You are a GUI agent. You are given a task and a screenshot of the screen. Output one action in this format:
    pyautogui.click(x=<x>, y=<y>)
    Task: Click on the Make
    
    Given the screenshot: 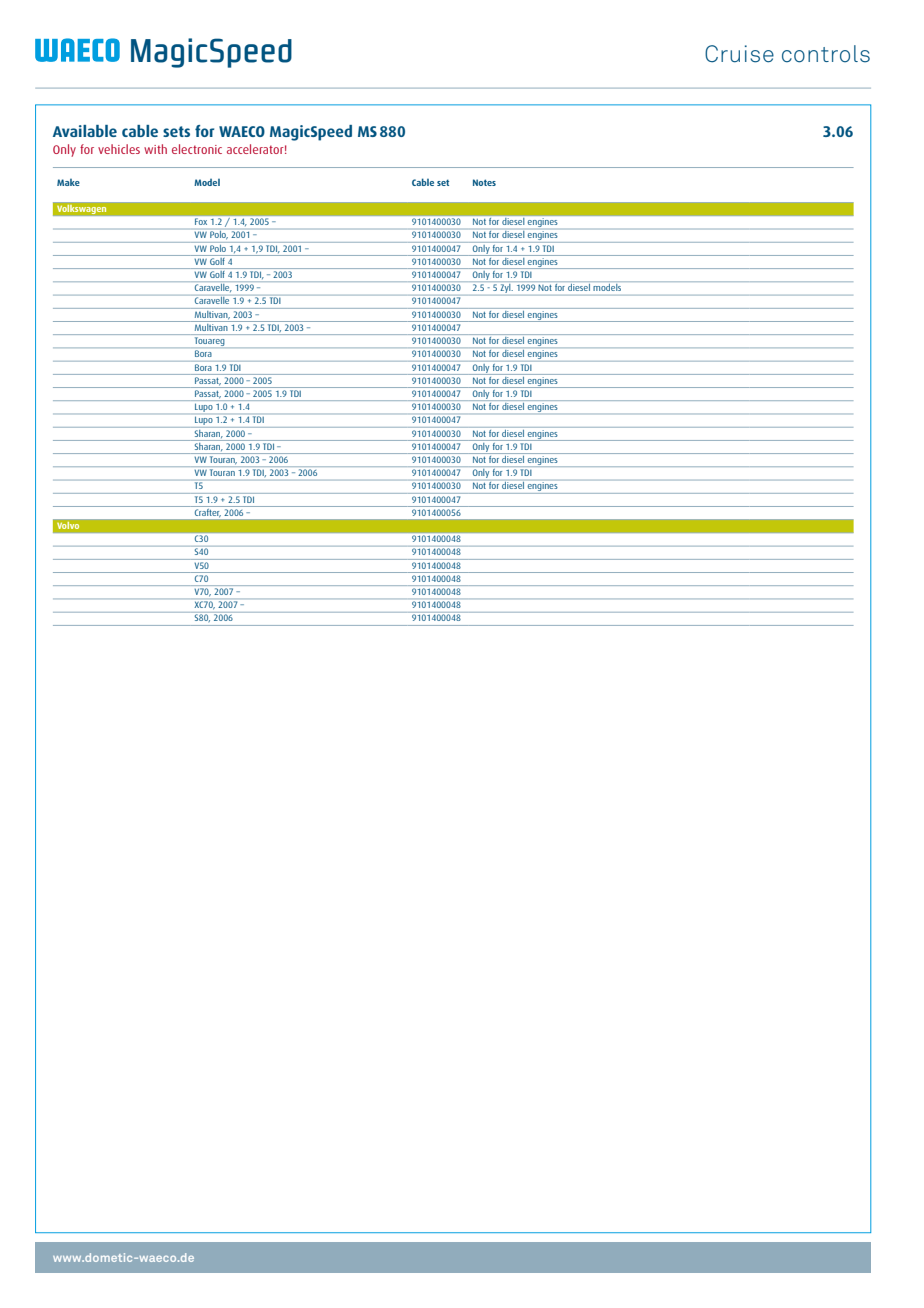 What is the action you would take?
    pyautogui.click(x=68, y=182)
